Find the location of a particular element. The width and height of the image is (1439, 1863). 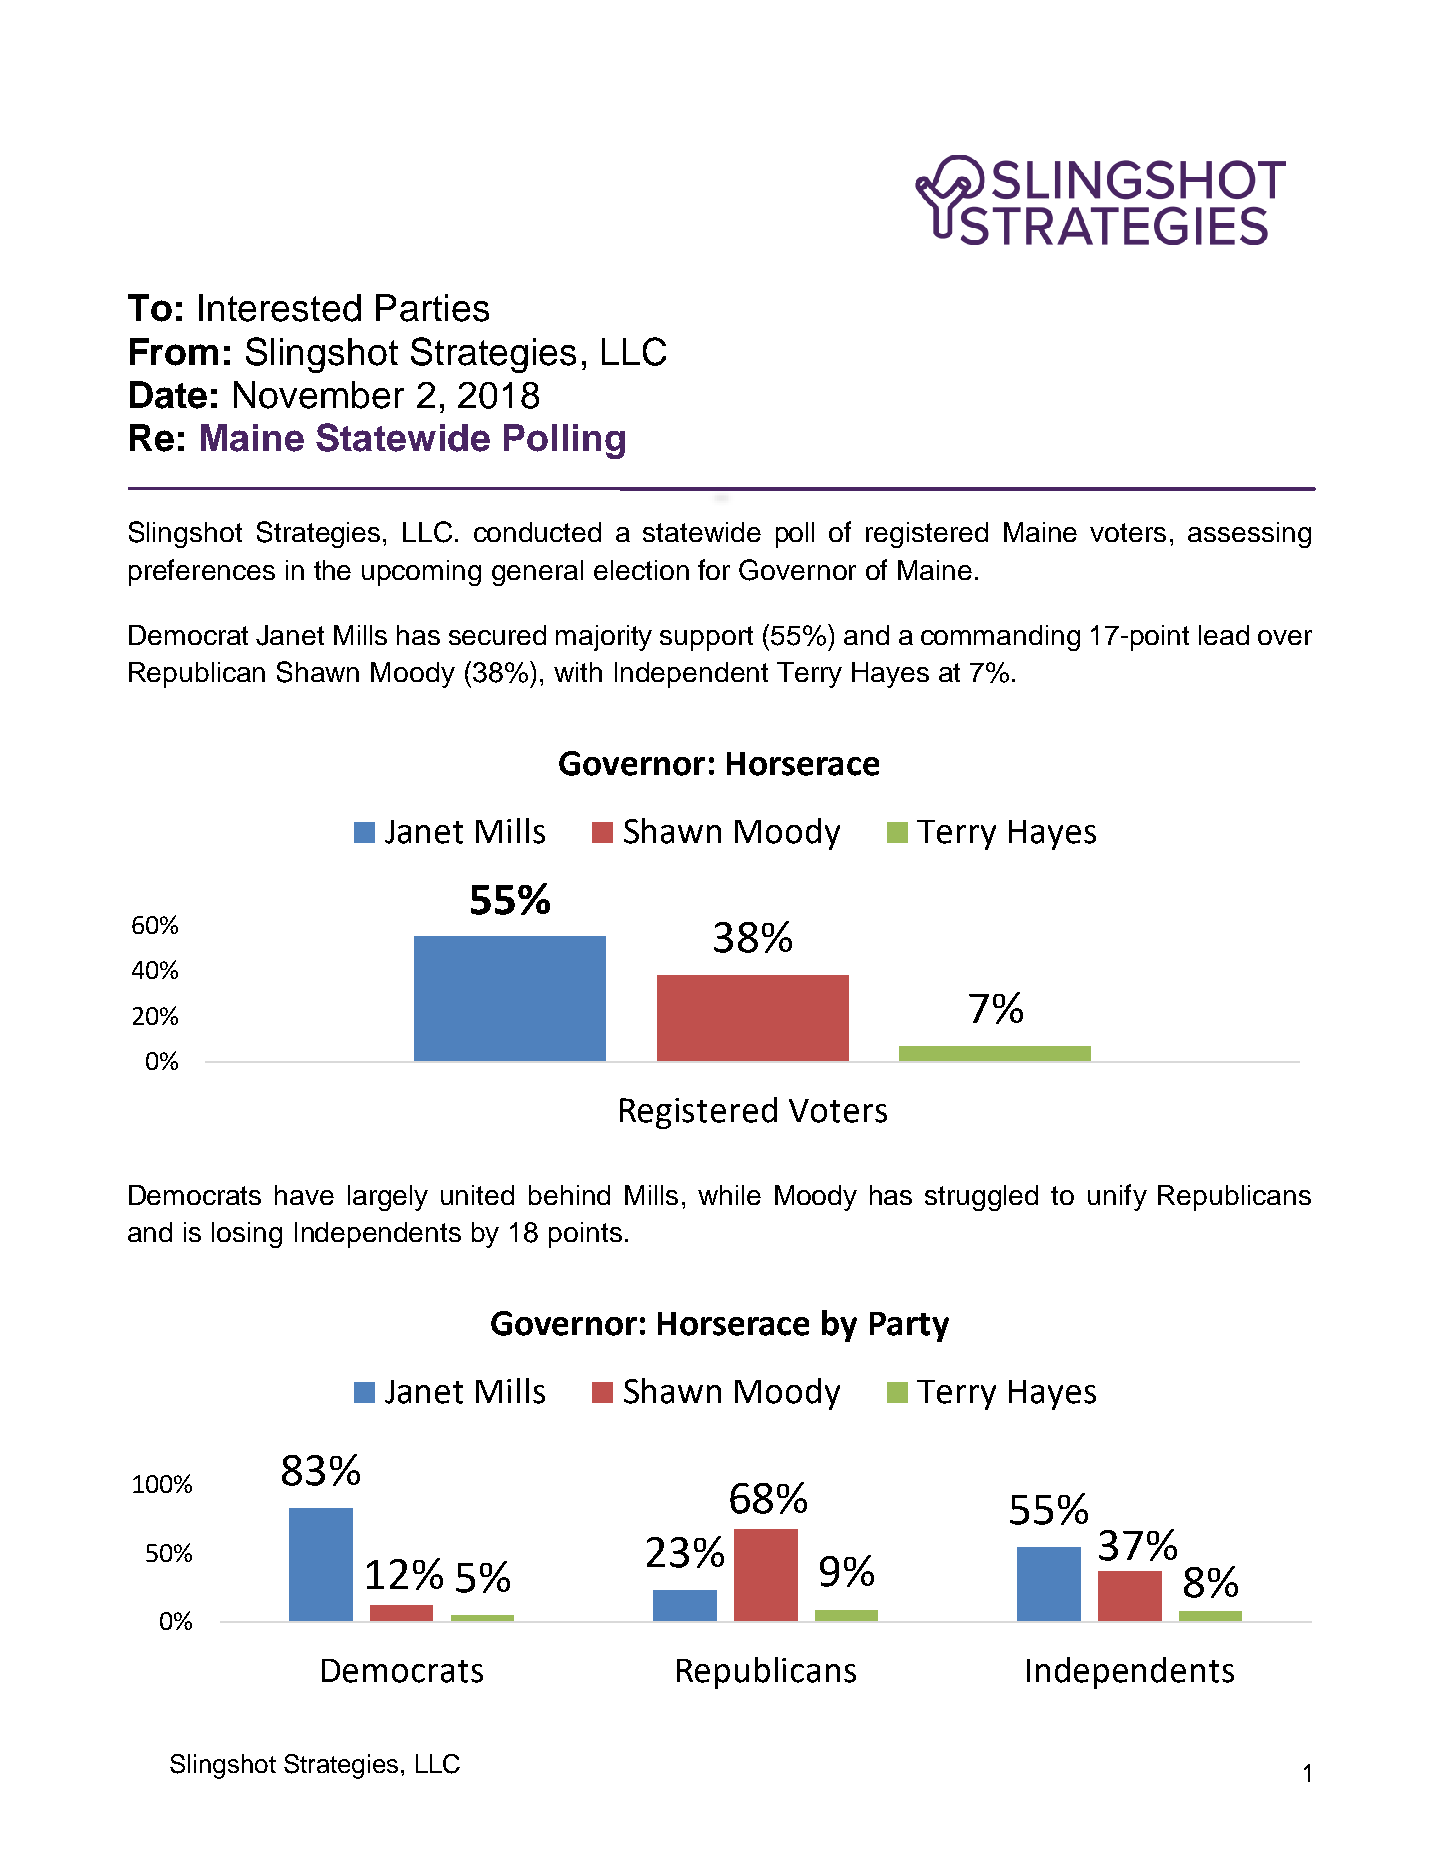

while is located at coordinates (729, 1195).
